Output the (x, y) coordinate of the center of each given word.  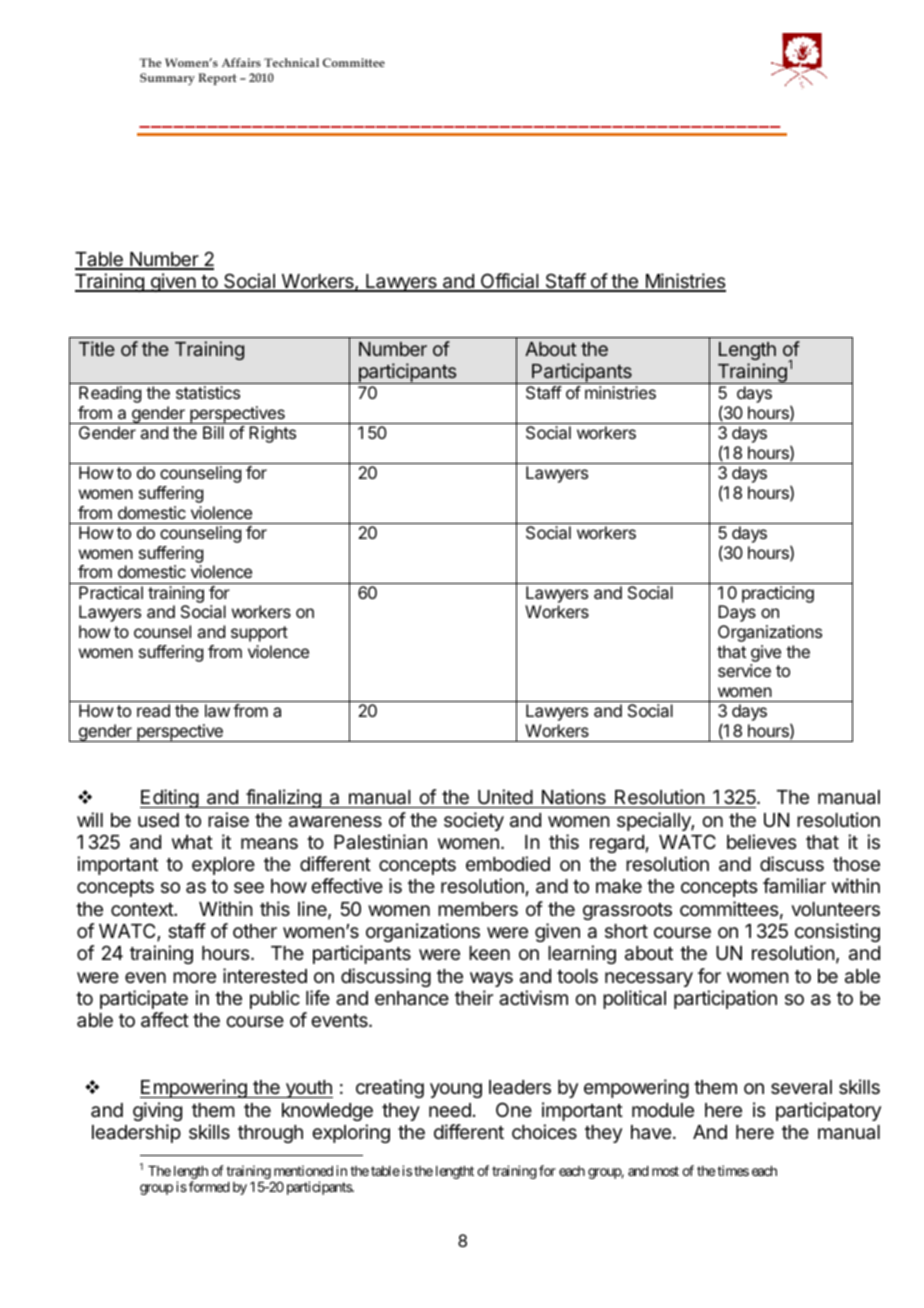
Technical (291, 62)
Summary (167, 79)
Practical (111, 592)
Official (509, 282)
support (259, 634)
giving (157, 1111)
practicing (778, 594)
